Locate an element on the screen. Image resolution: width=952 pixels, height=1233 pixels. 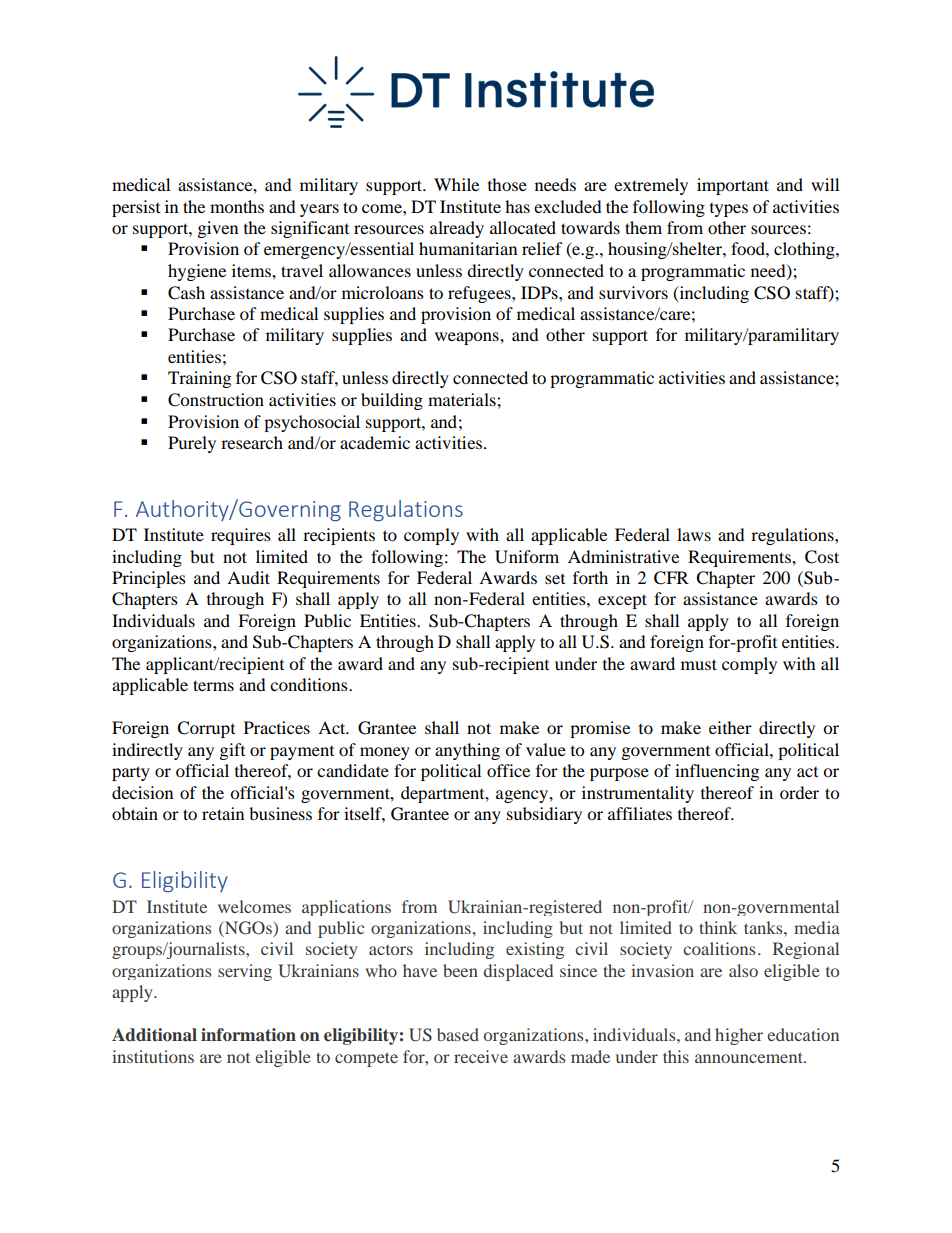
already is located at coordinates (457, 229).
